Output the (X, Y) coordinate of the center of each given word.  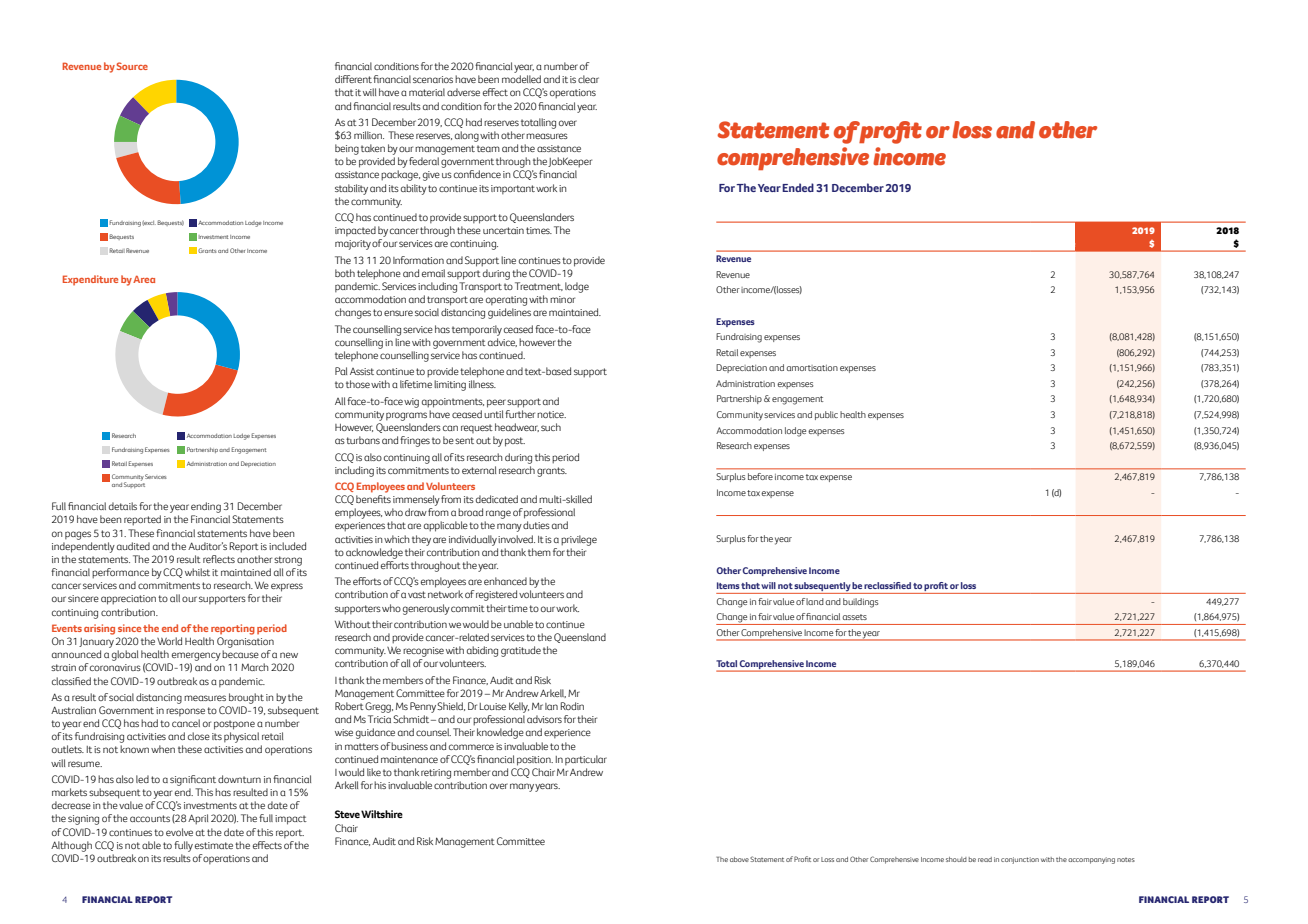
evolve (179, 832)
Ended (798, 187)
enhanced (505, 581)
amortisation (812, 368)
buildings (861, 603)
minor (562, 299)
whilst (197, 572)
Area (144, 279)
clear (588, 79)
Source (132, 66)
